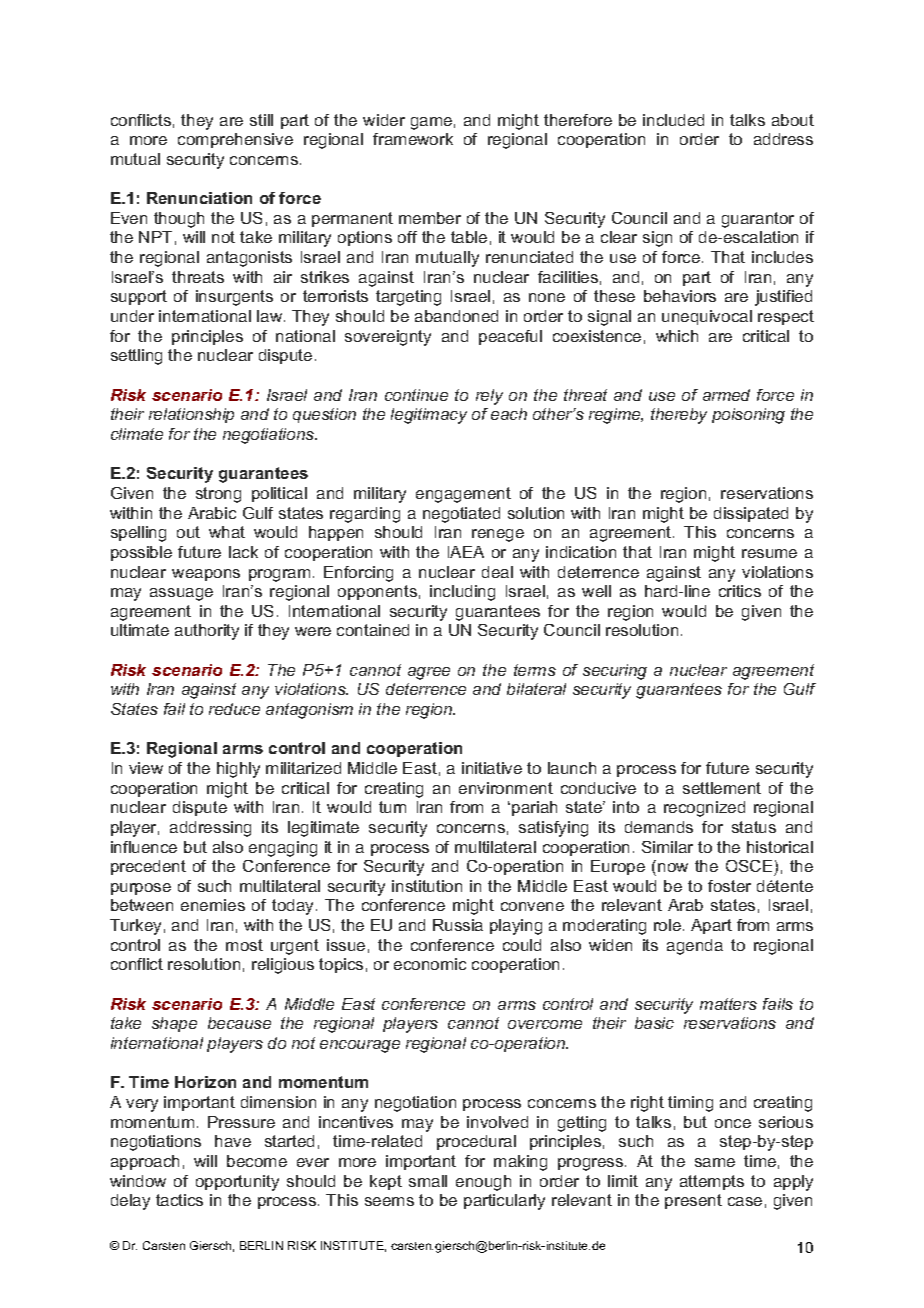 Image resolution: width=924 pixels, height=1308 pixels. What do you see at coordinates (244, 945) in the document?
I see `most` at bounding box center [244, 945].
